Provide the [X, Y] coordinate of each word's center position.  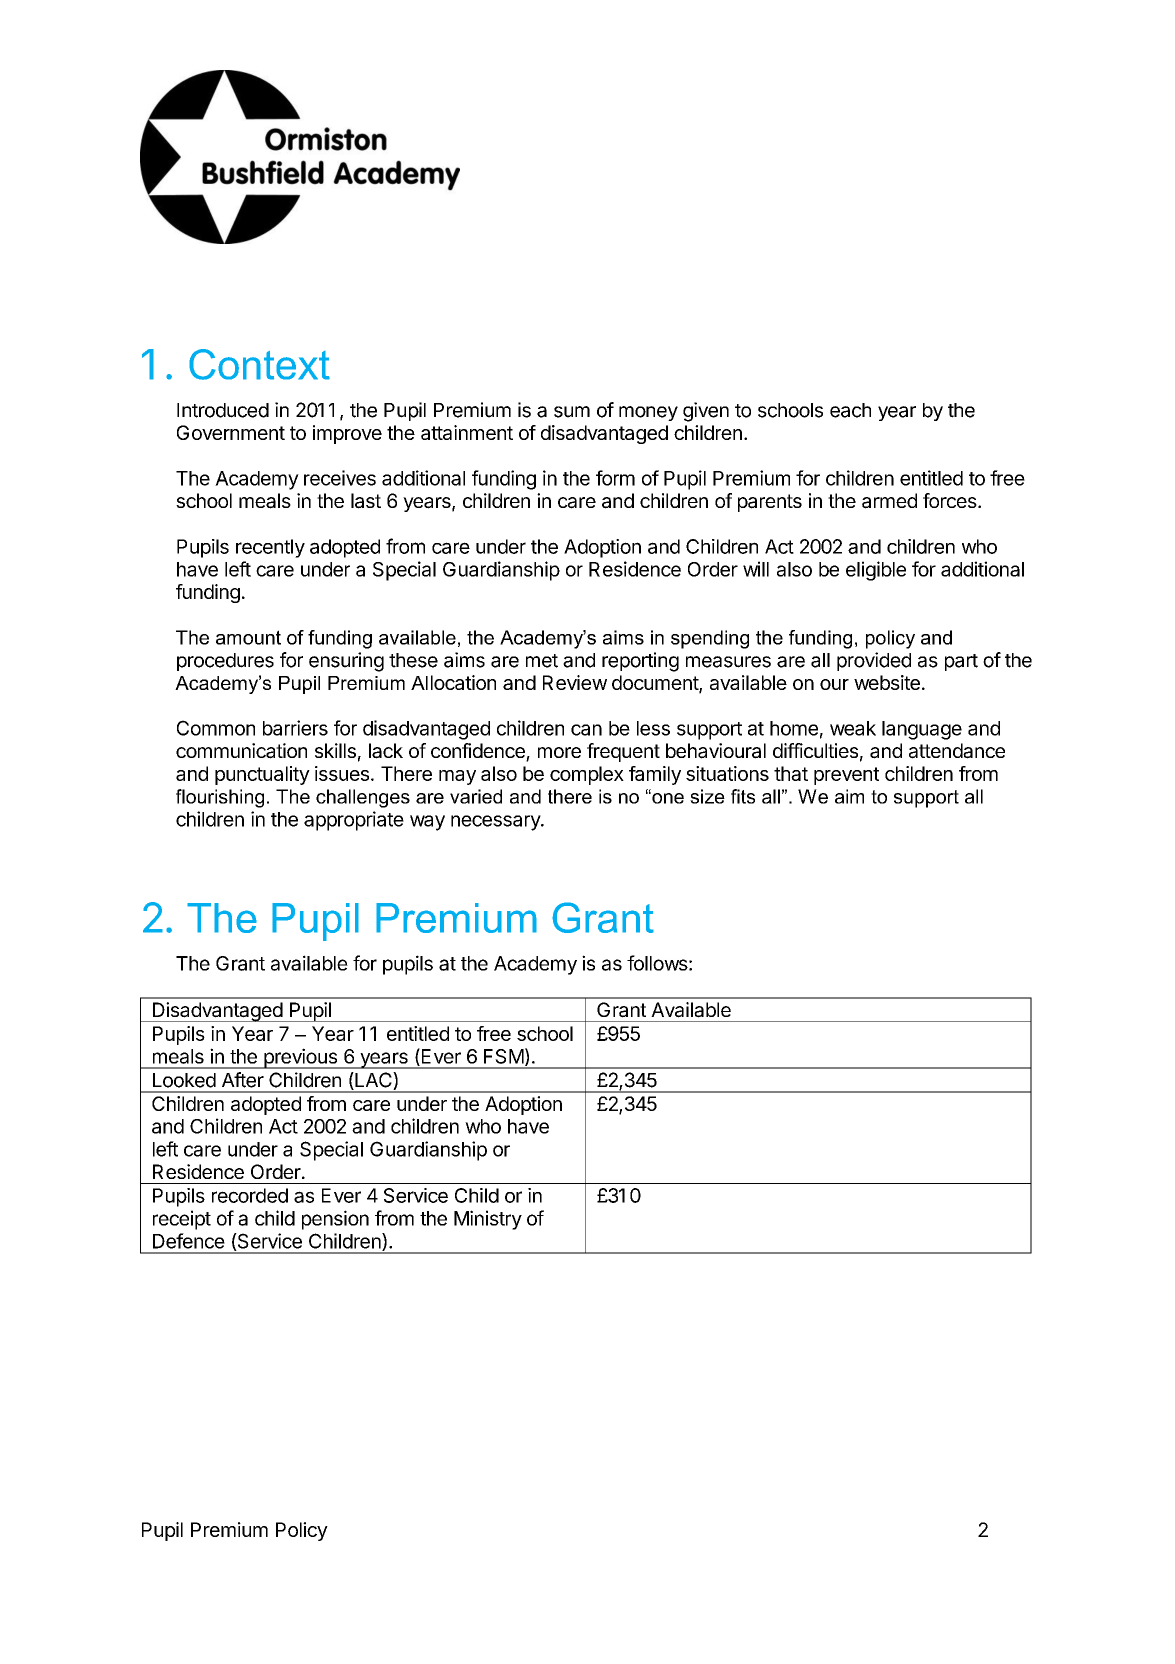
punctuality [262, 775]
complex [587, 775]
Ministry [488, 1220]
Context [259, 364]
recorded [250, 1195]
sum [572, 412]
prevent [846, 776]
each [850, 410]
